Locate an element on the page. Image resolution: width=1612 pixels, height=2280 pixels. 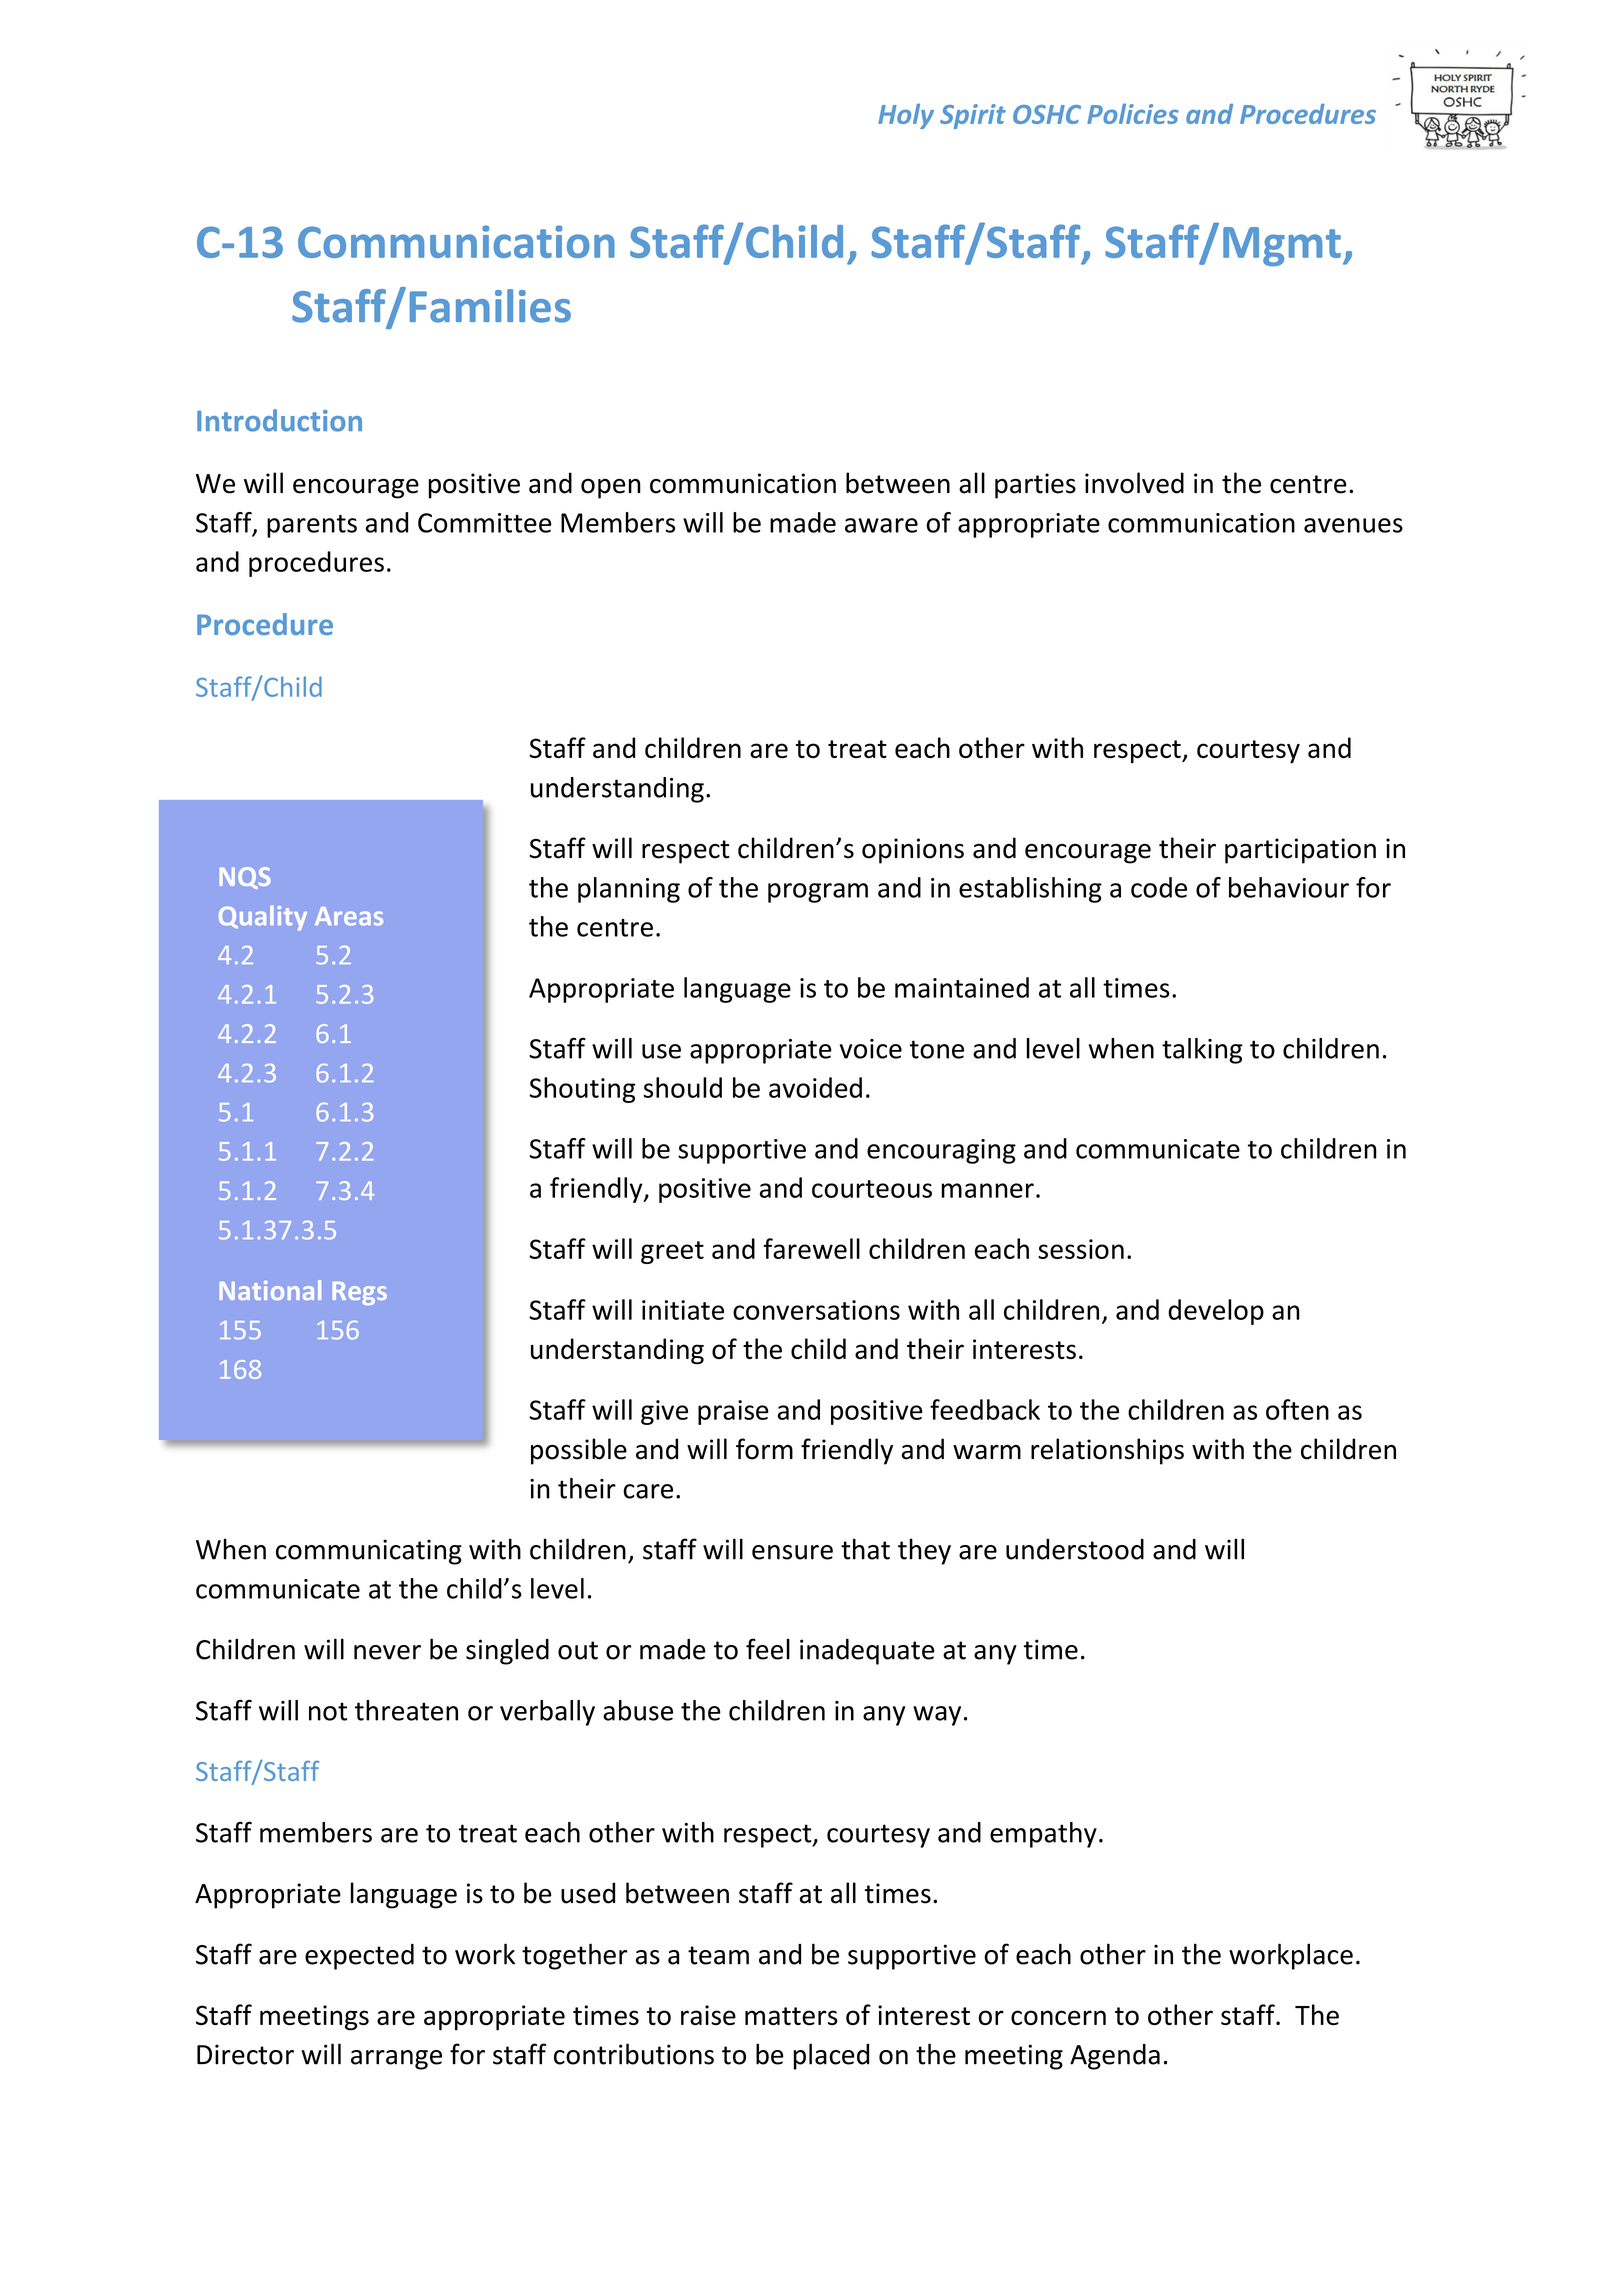
Holy is located at coordinates (906, 116).
